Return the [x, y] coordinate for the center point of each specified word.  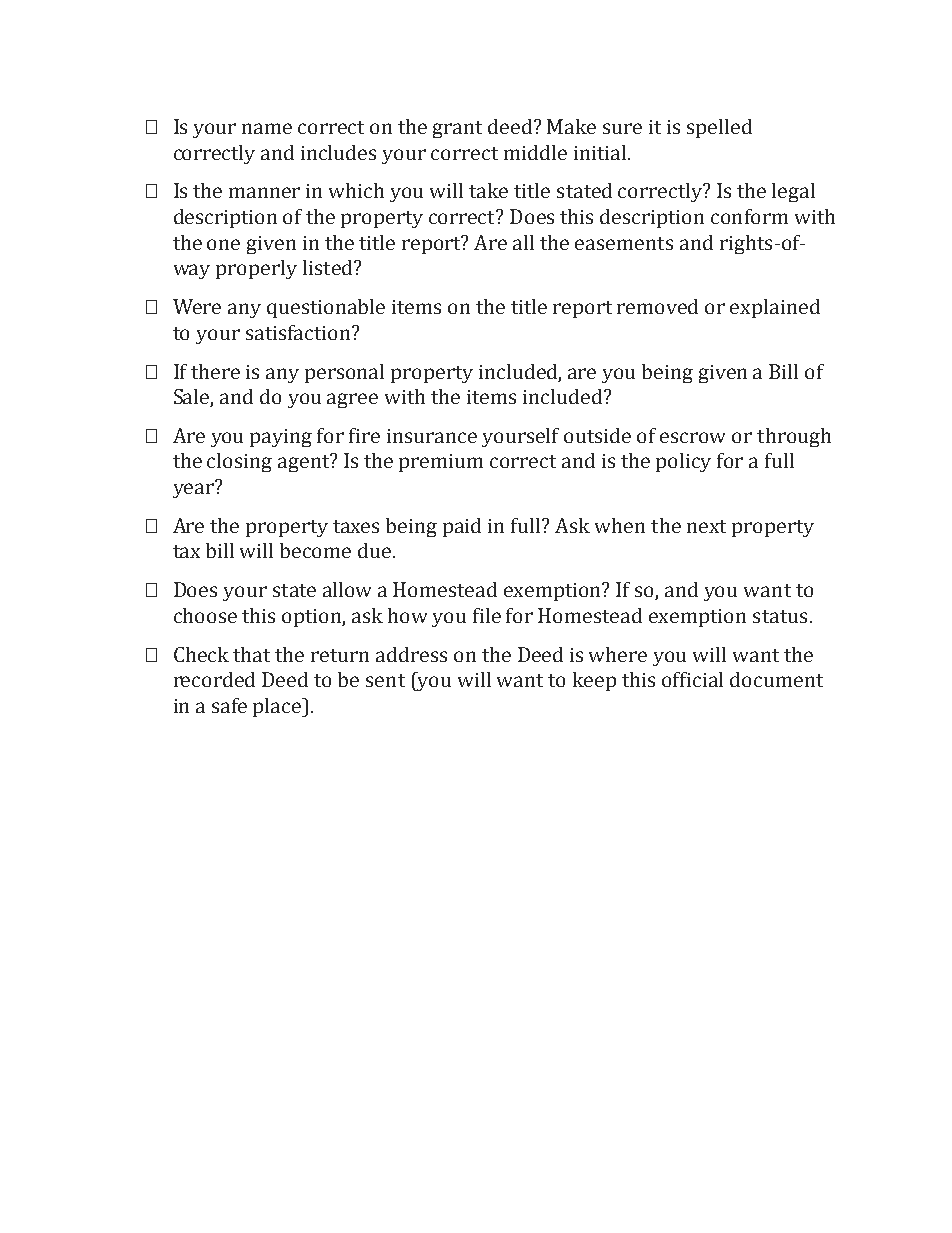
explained [775, 308]
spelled [719, 128]
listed [329, 267]
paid [462, 527]
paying [281, 438]
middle [535, 152]
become [315, 550]
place [278, 707]
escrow [692, 437]
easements [624, 243]
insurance [432, 436]
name [267, 128]
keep [594, 681]
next [706, 526]
